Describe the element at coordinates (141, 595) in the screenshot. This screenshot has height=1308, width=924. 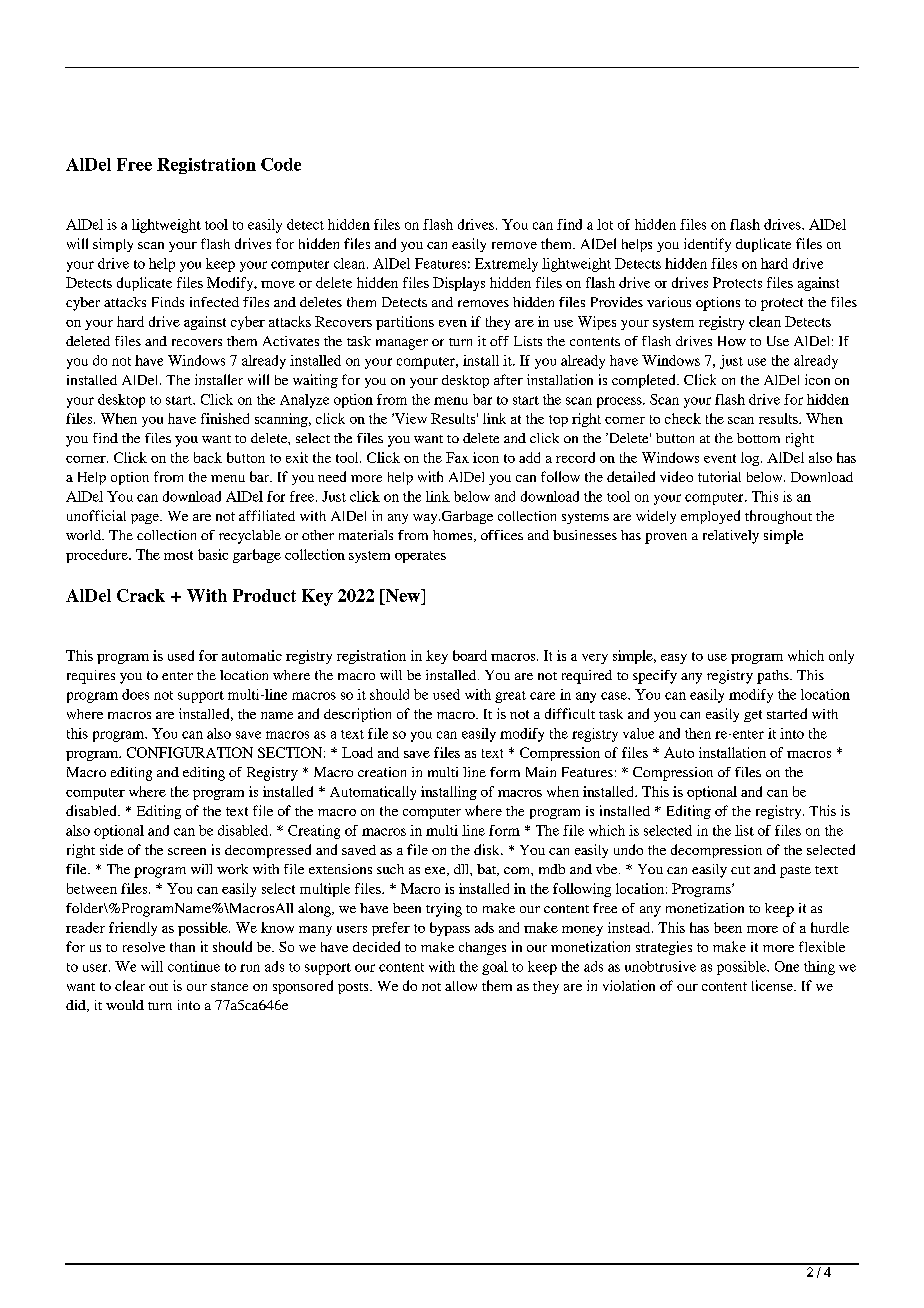
I see `Crack` at that location.
